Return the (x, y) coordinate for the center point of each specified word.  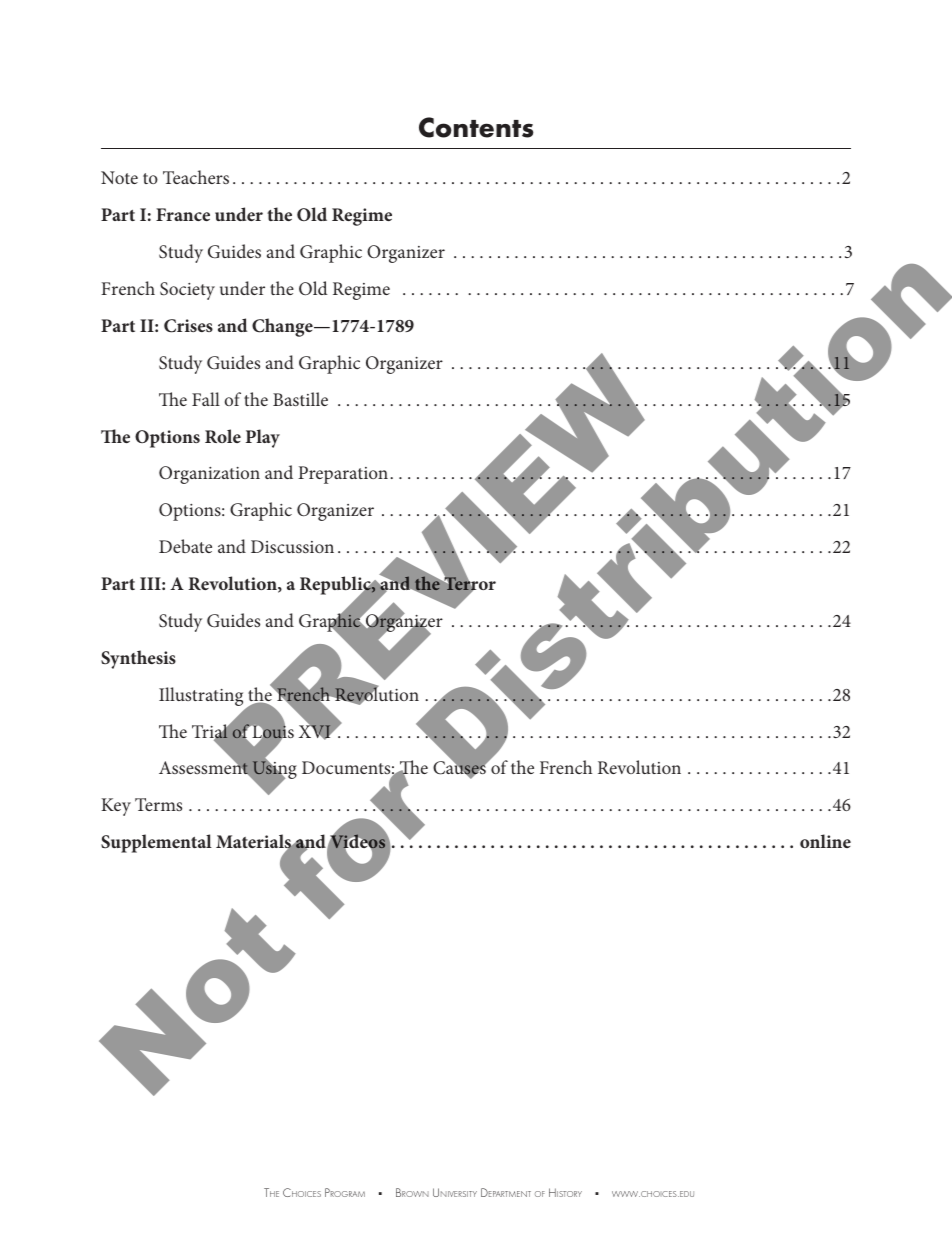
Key (116, 807)
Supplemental (156, 843)
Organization (209, 475)
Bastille (300, 399)
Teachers (196, 177)
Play (263, 438)
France (183, 214)
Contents (476, 127)
